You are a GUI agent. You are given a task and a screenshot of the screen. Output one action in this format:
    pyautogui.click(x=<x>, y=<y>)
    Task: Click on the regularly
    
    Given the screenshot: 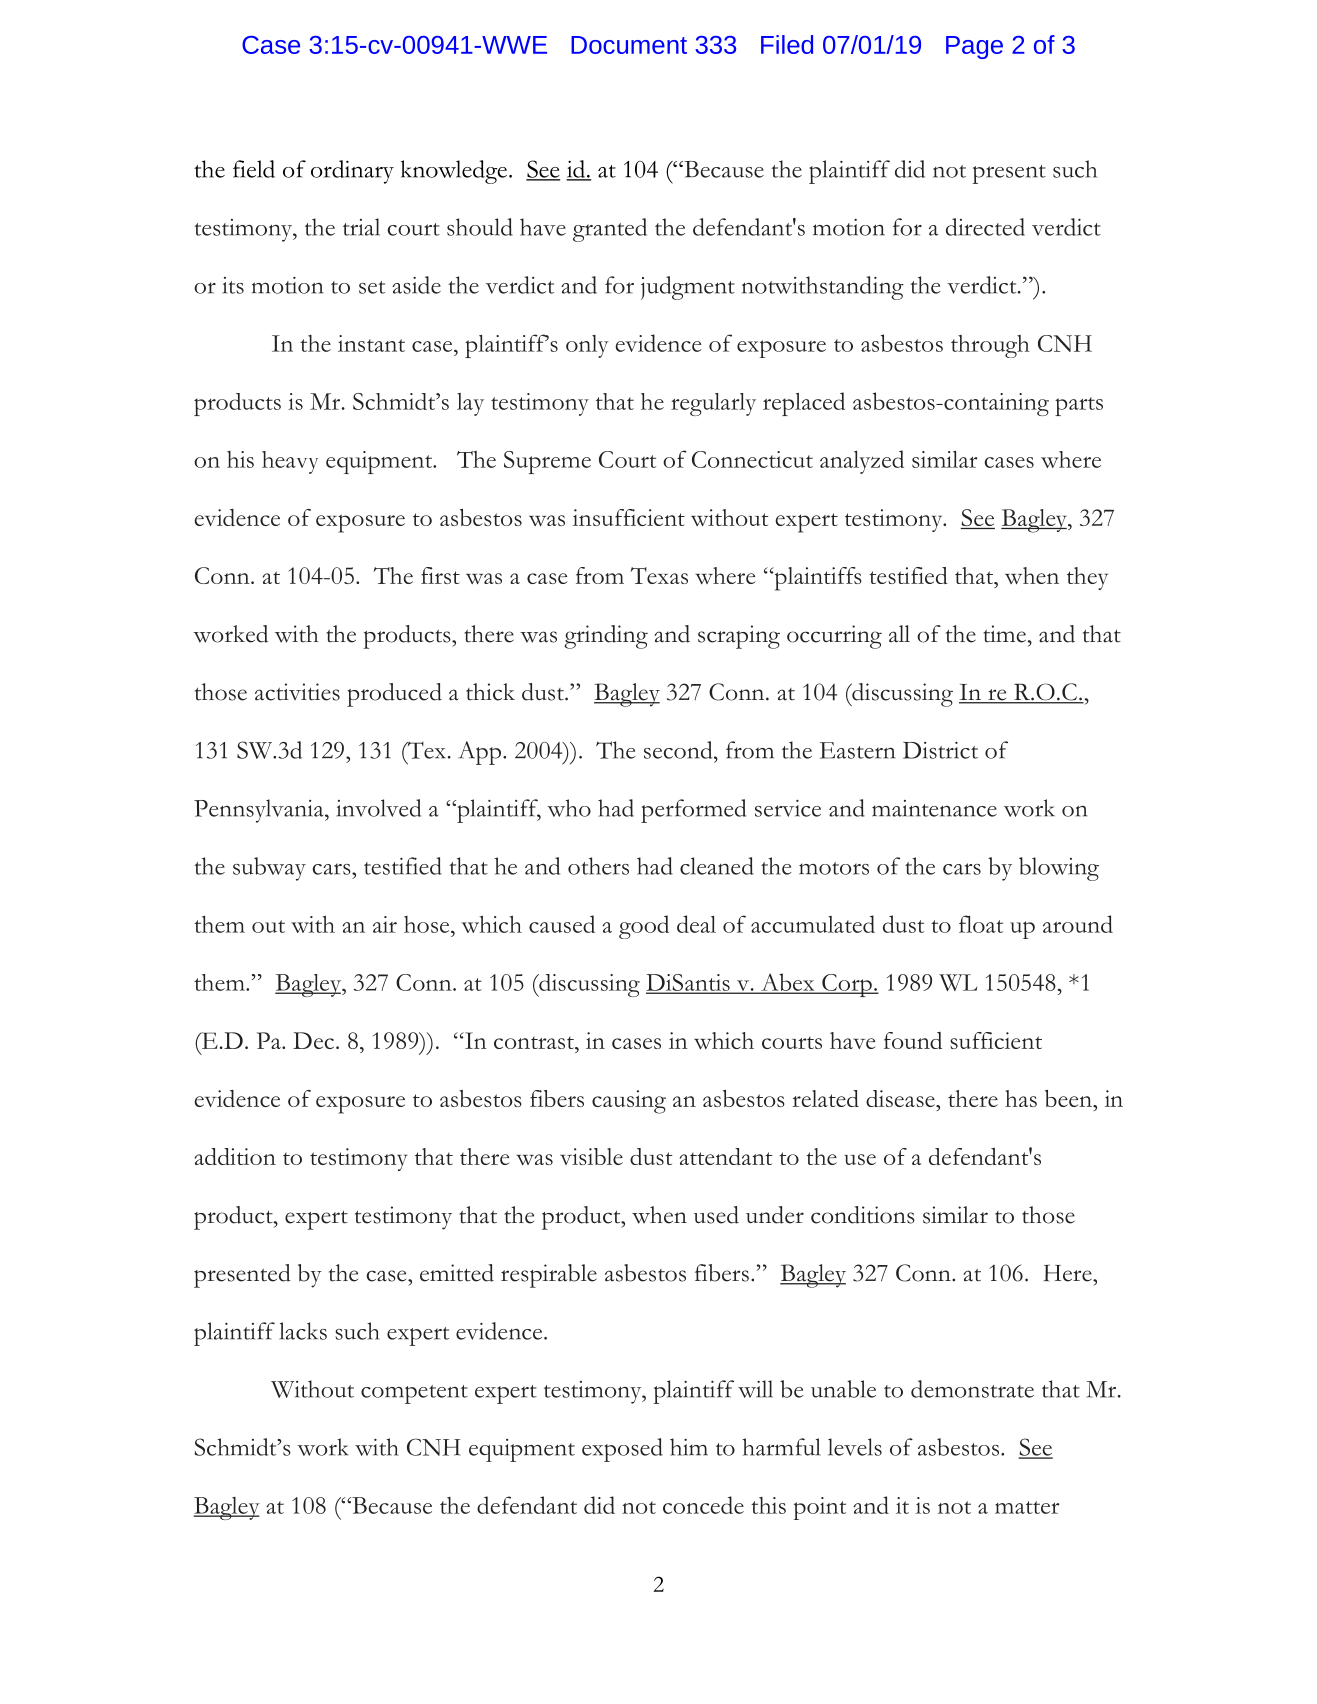 What is the action you would take?
    pyautogui.click(x=713, y=404)
